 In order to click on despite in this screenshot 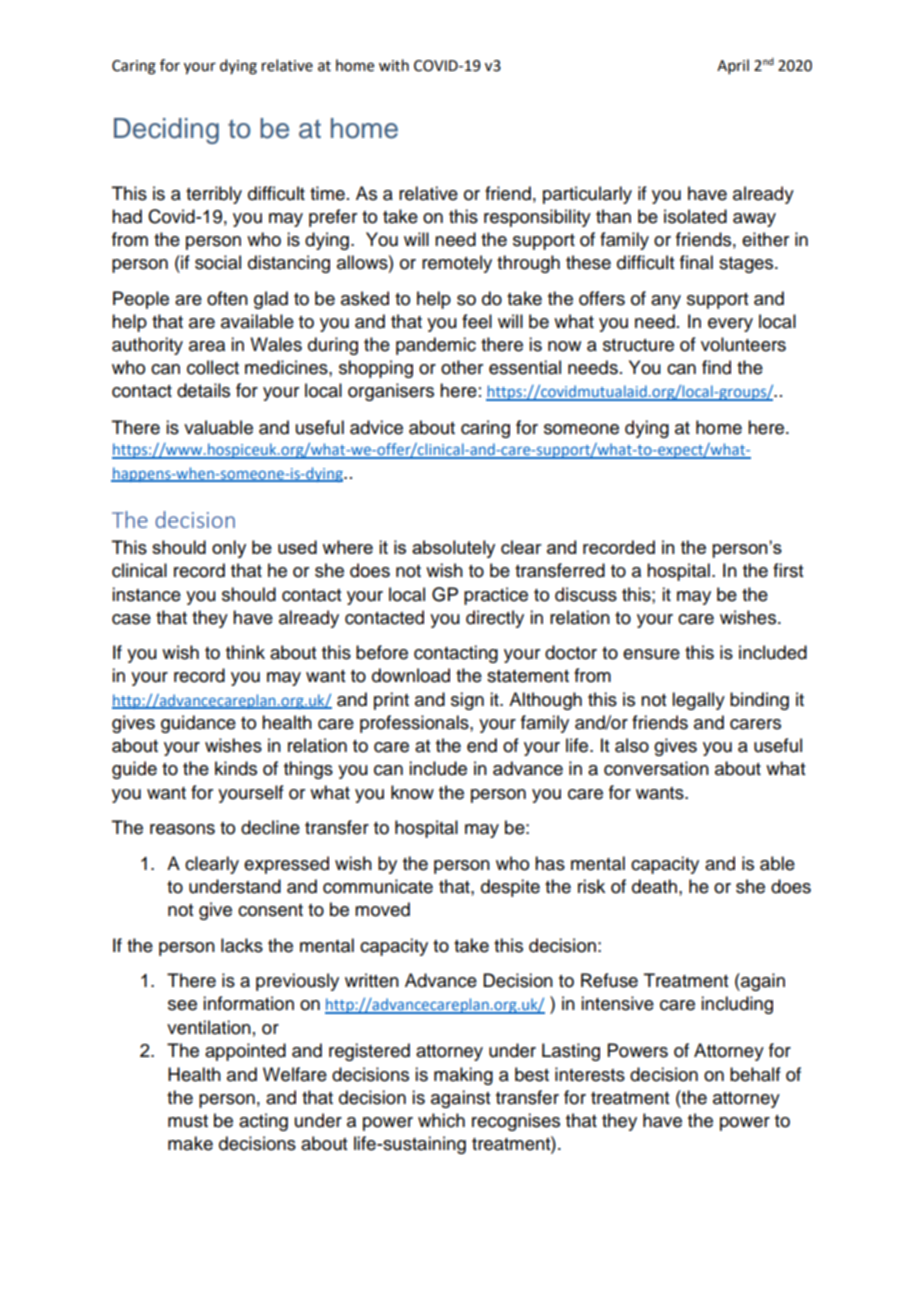, I will do `click(510, 888)`.
